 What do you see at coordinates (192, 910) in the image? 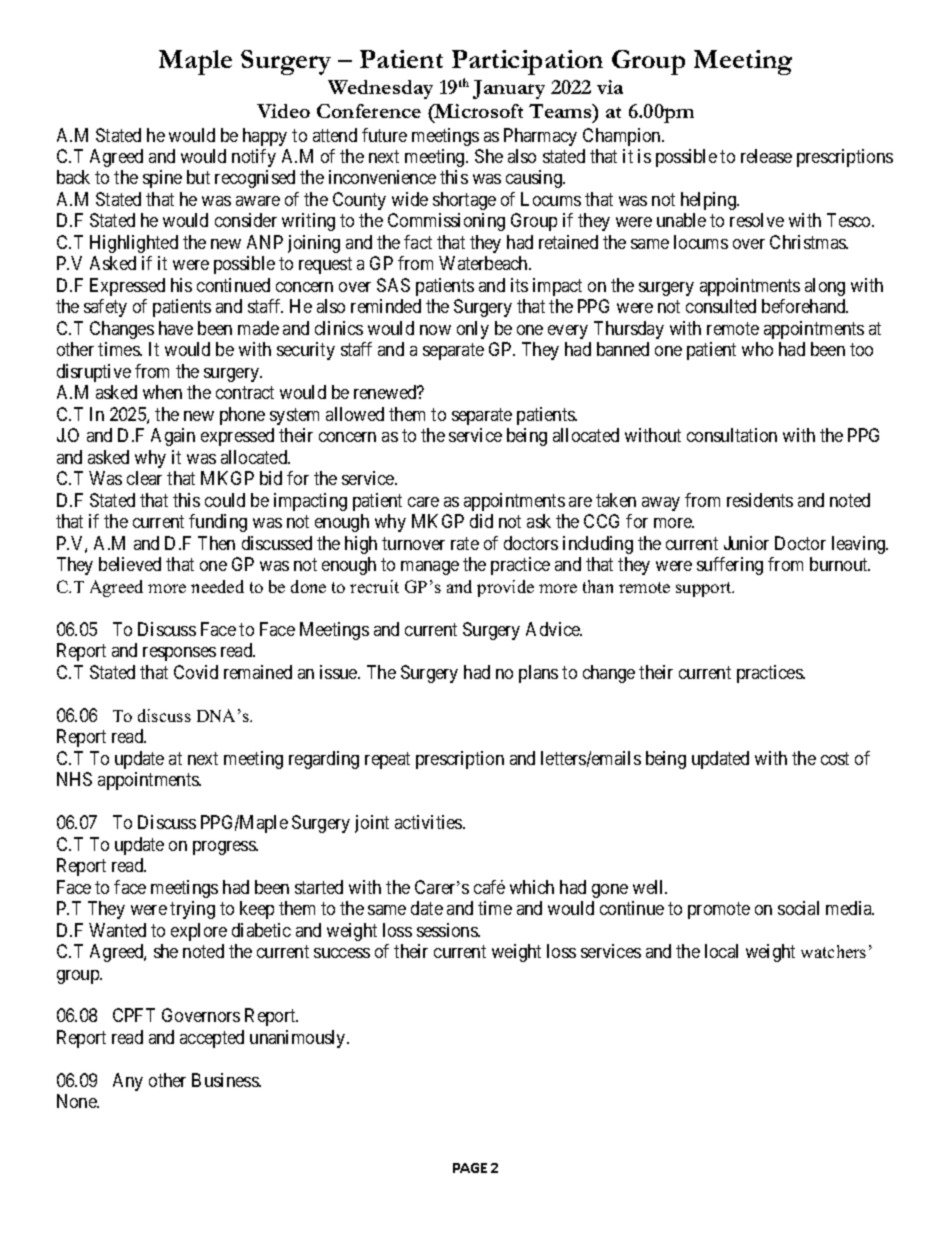
I see `trying` at bounding box center [192, 910].
